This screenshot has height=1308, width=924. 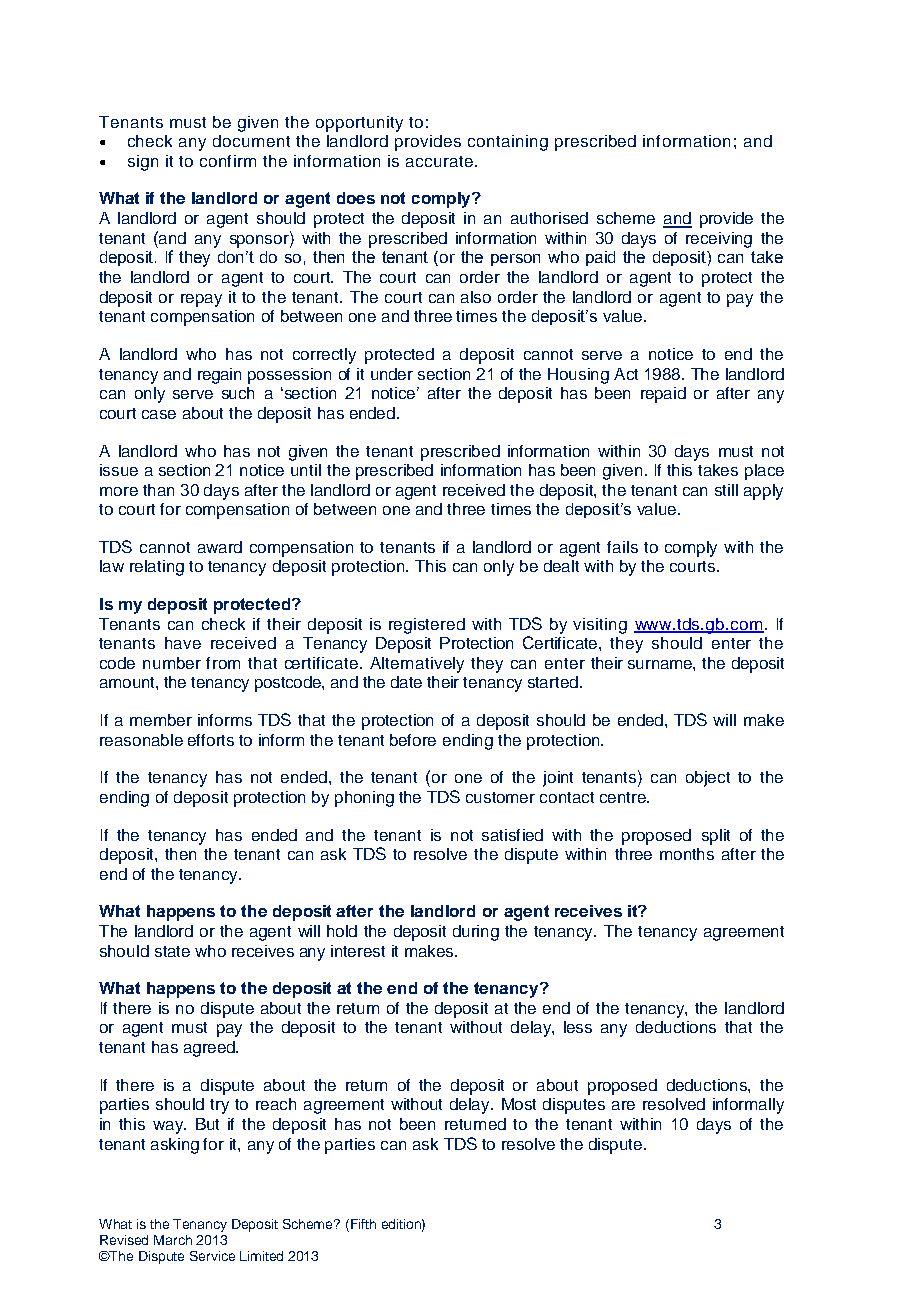 What do you see at coordinates (228, 161) in the screenshot?
I see `confirm` at bounding box center [228, 161].
